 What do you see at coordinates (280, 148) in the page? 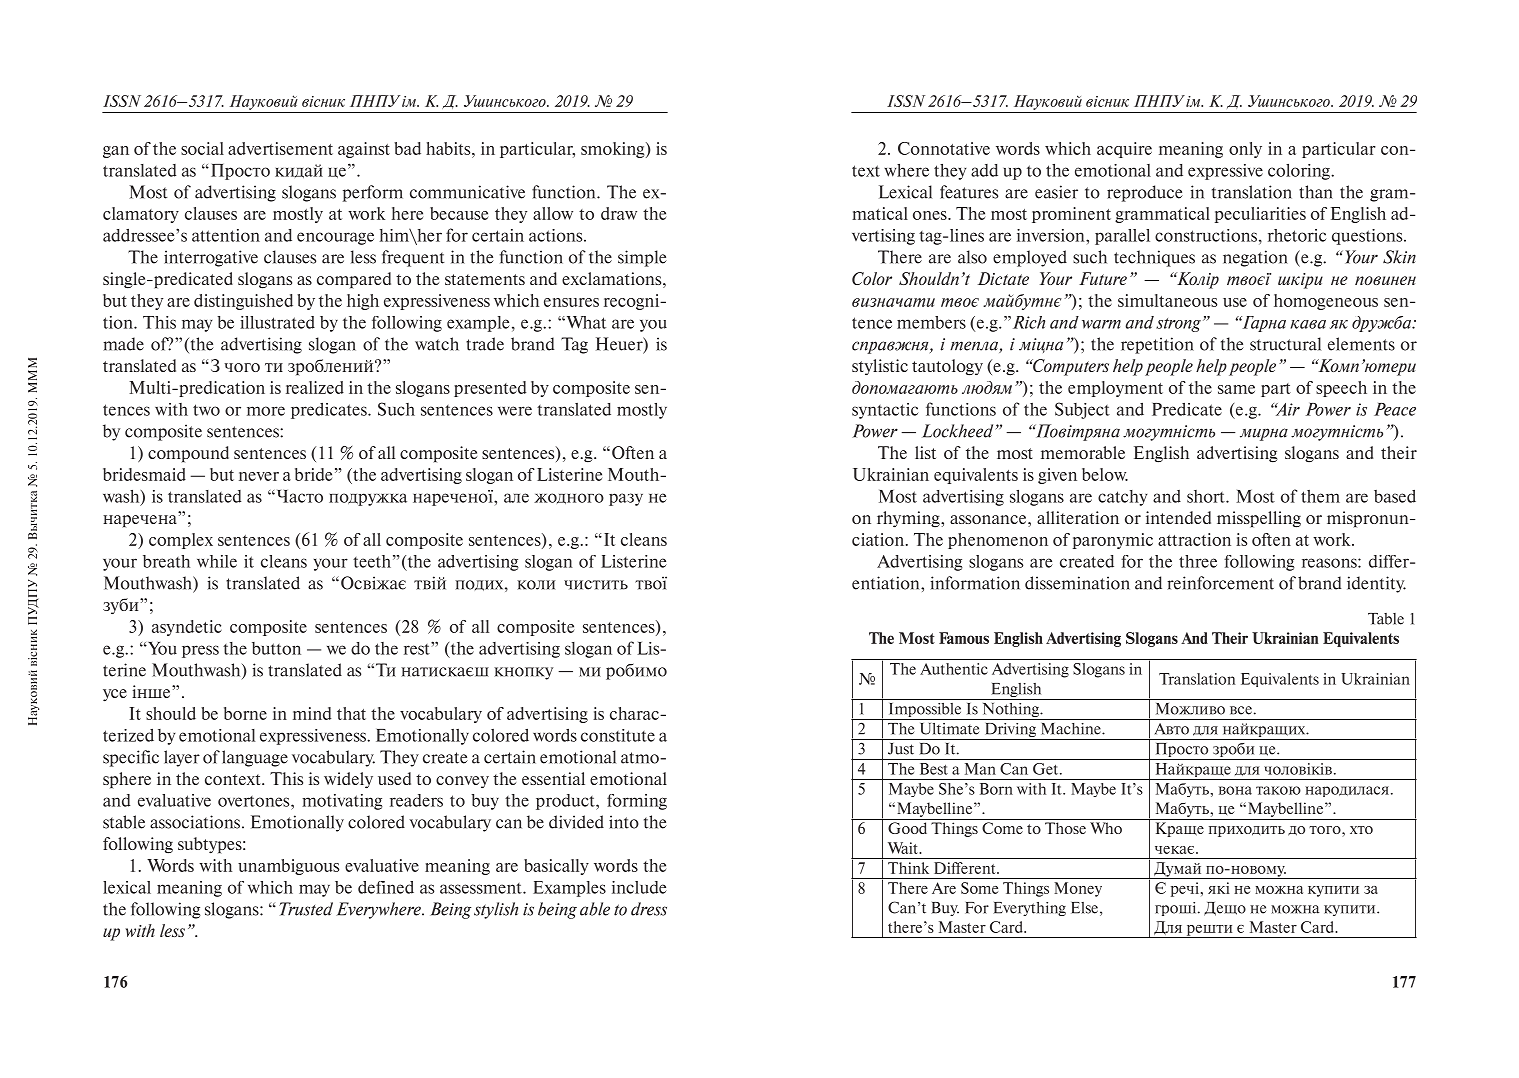
I see `advertisement` at bounding box center [280, 148].
